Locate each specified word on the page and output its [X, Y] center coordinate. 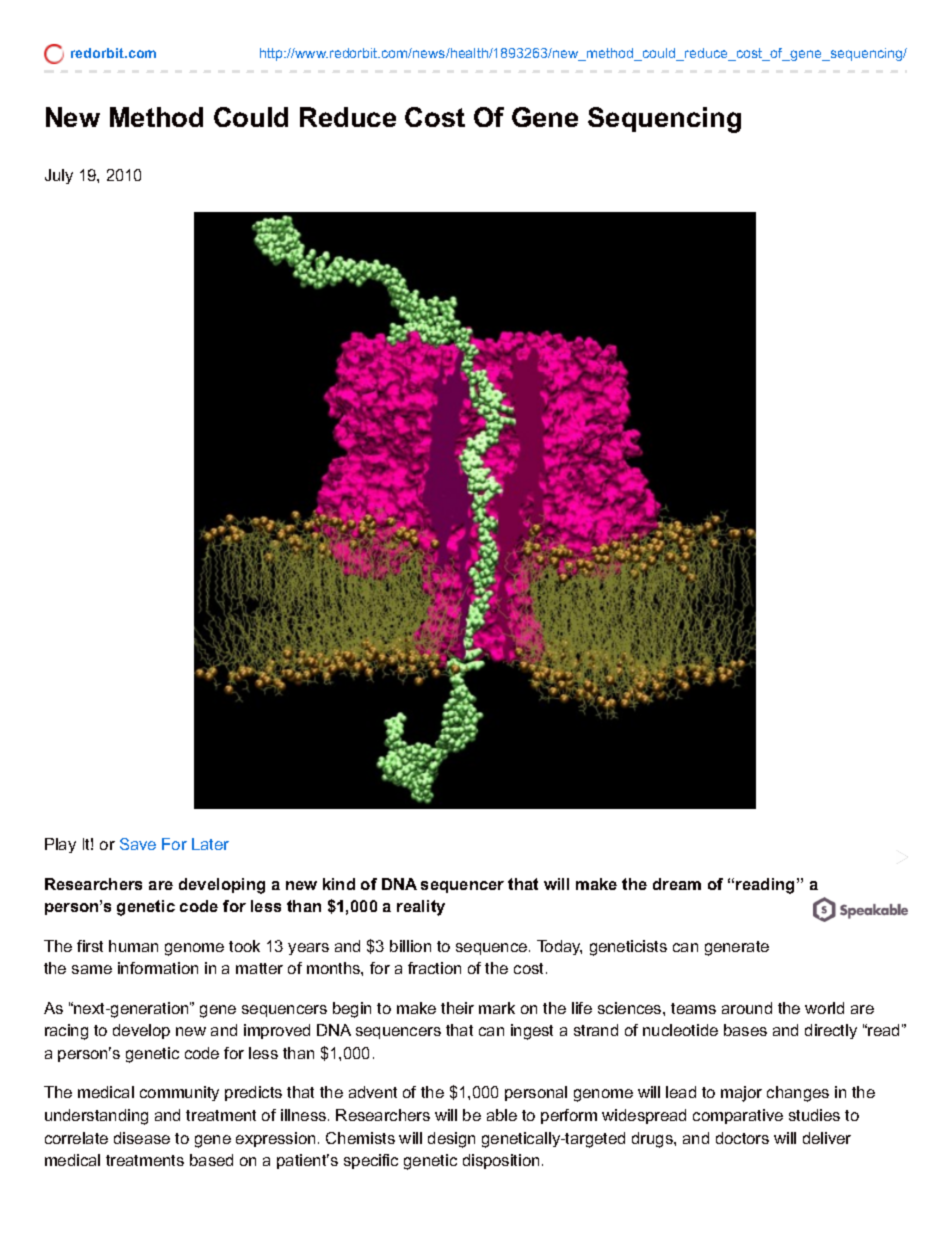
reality [421, 908]
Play [60, 845]
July [59, 176]
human [133, 946]
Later [210, 844]
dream [677, 884]
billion [410, 946]
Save [138, 844]
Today [559, 947]
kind [339, 884]
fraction [434, 968]
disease [142, 1138]
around [747, 1008]
